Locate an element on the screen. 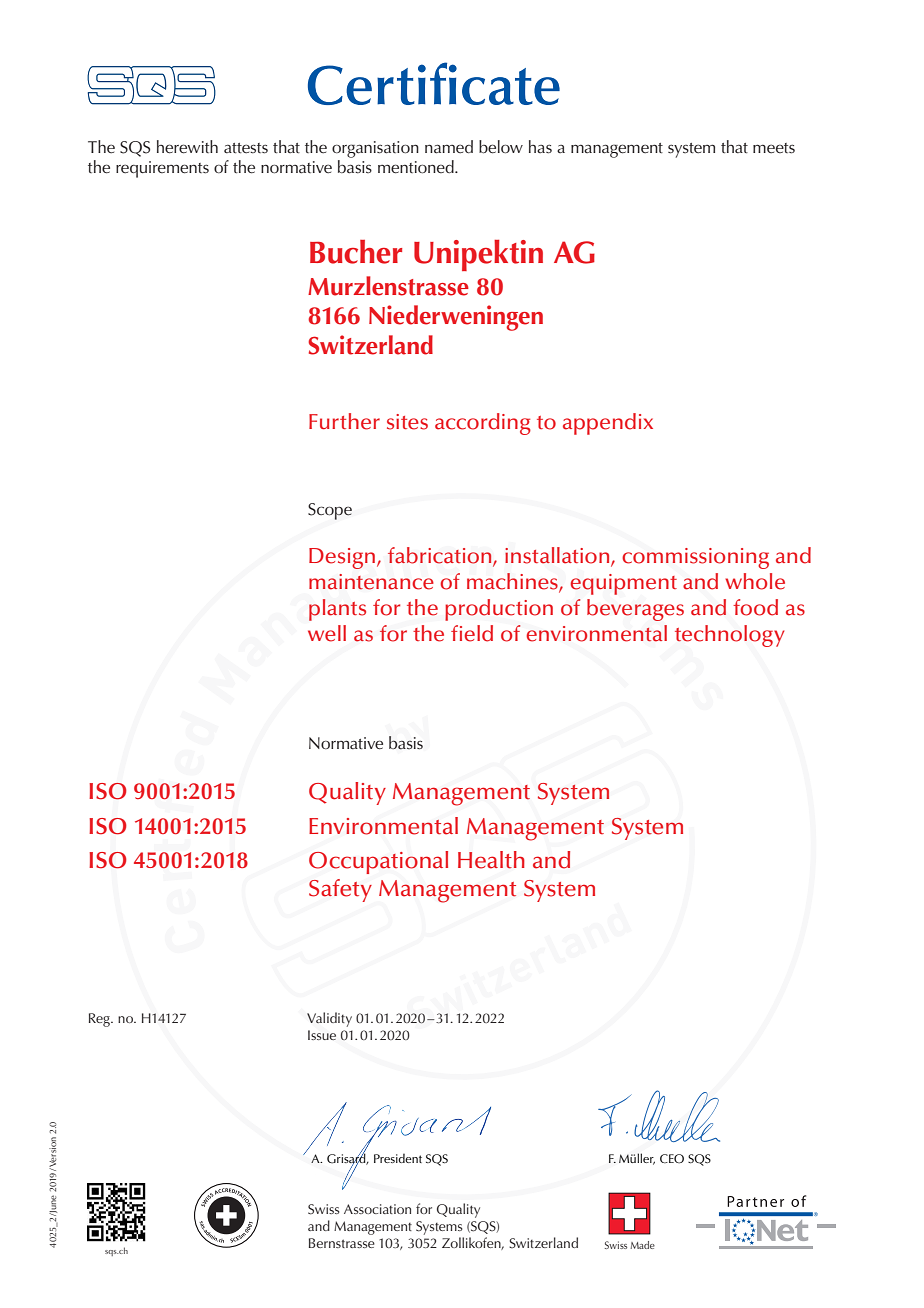 This screenshot has height=1308, width=924. Health is located at coordinates (491, 860).
